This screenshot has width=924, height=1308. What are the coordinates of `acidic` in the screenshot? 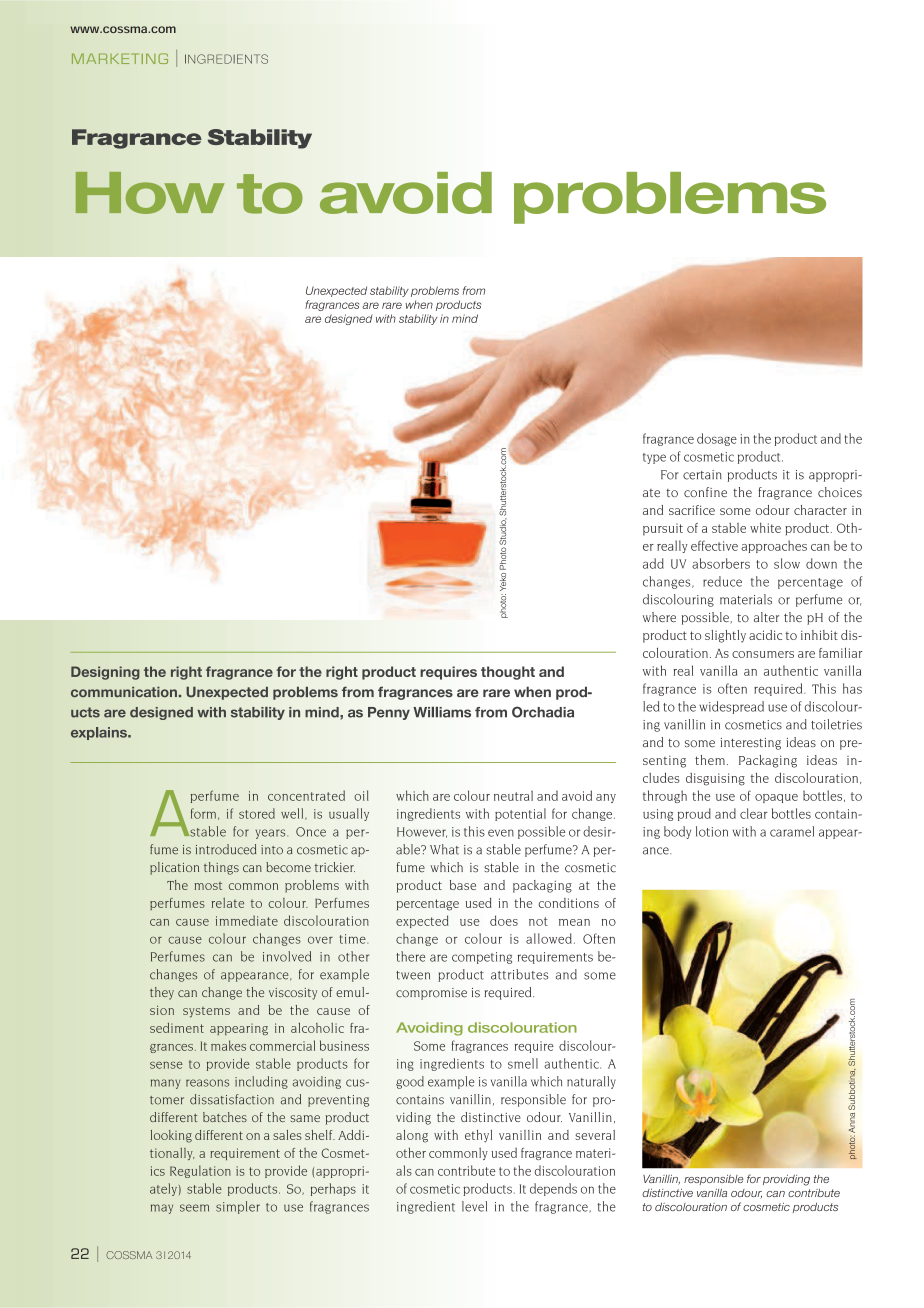 It's located at (765, 635).
